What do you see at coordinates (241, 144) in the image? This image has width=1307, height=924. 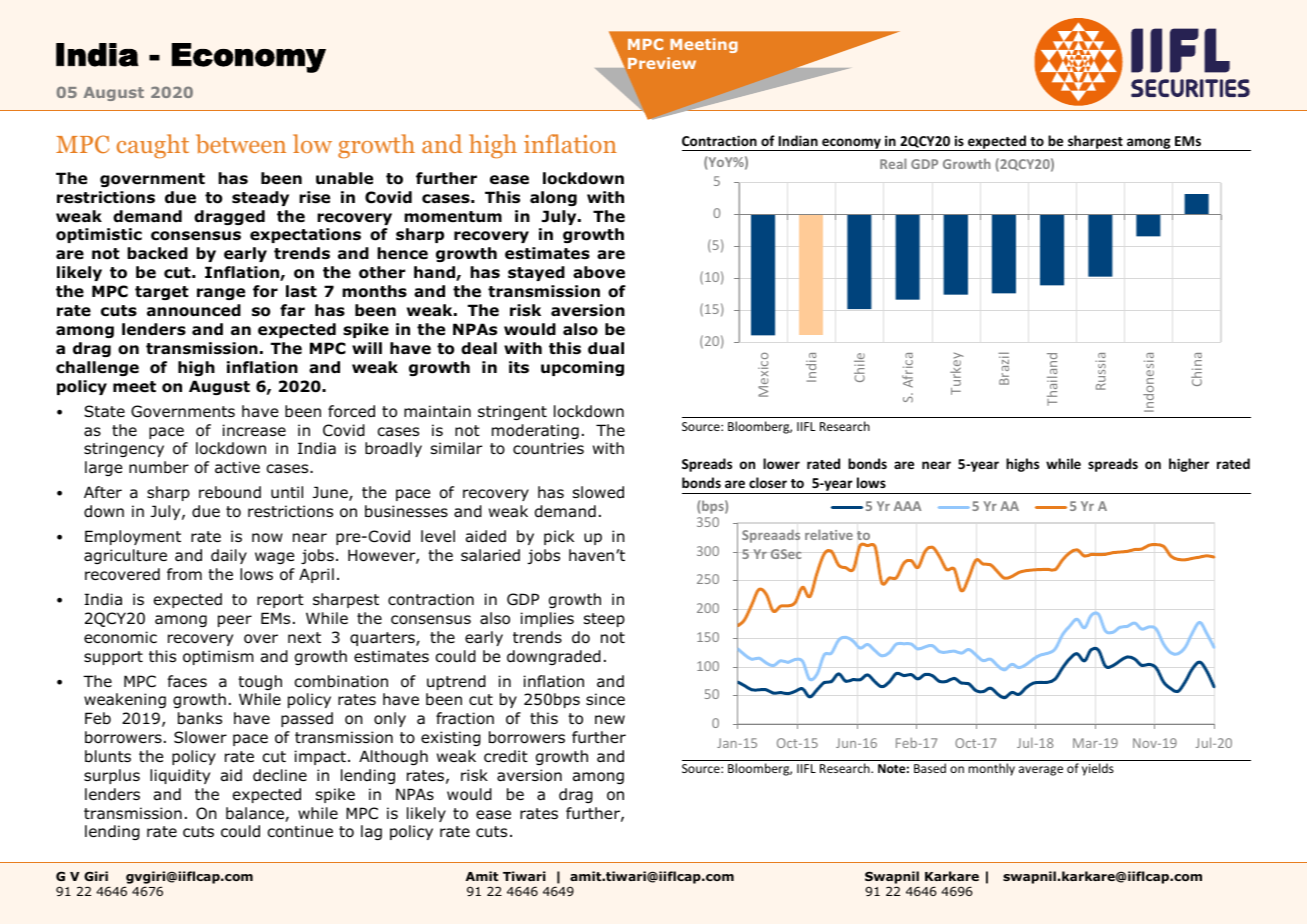 I see `between` at bounding box center [241, 144].
